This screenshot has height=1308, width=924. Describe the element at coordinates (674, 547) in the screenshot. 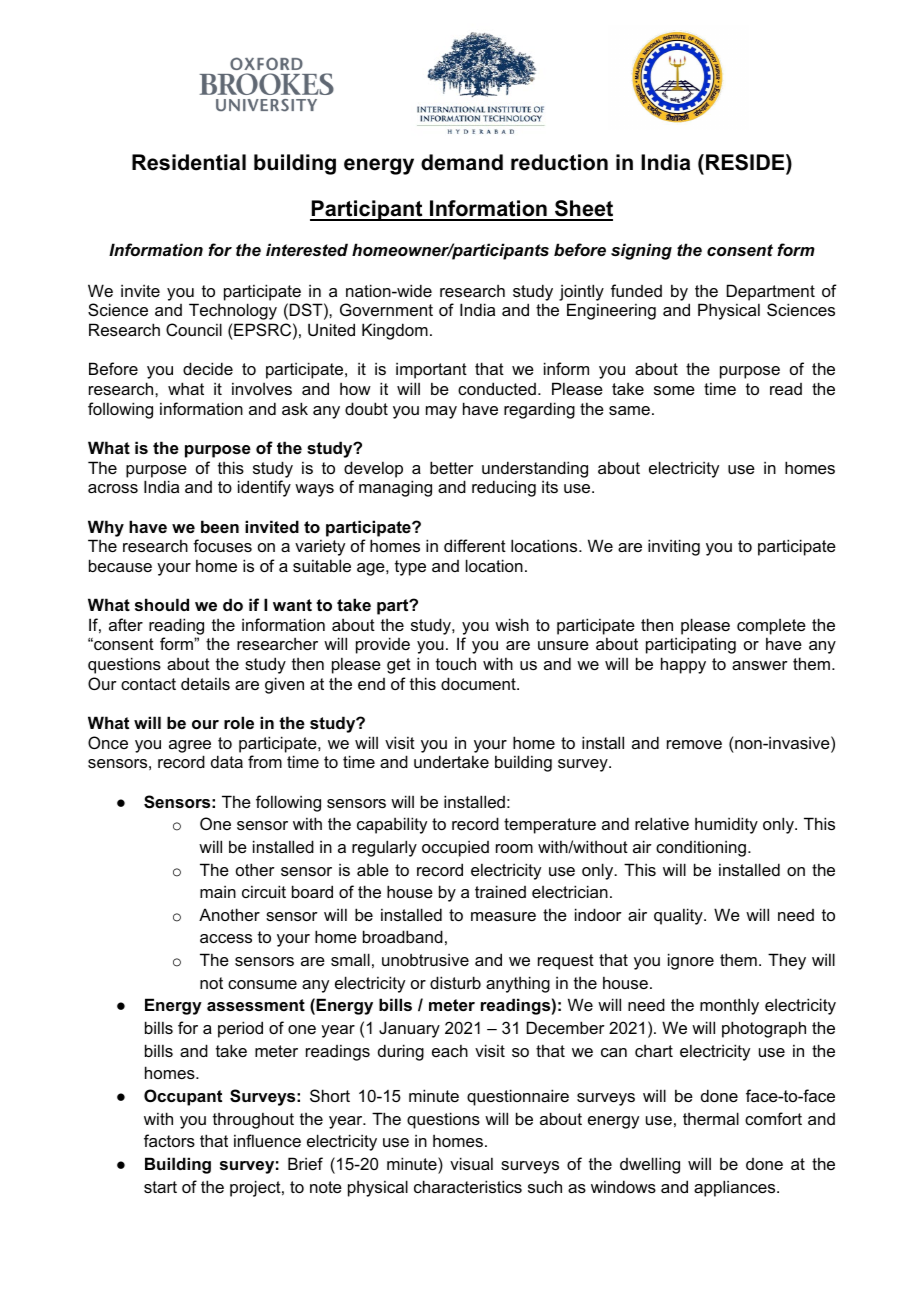

I see `inviting` at that location.
